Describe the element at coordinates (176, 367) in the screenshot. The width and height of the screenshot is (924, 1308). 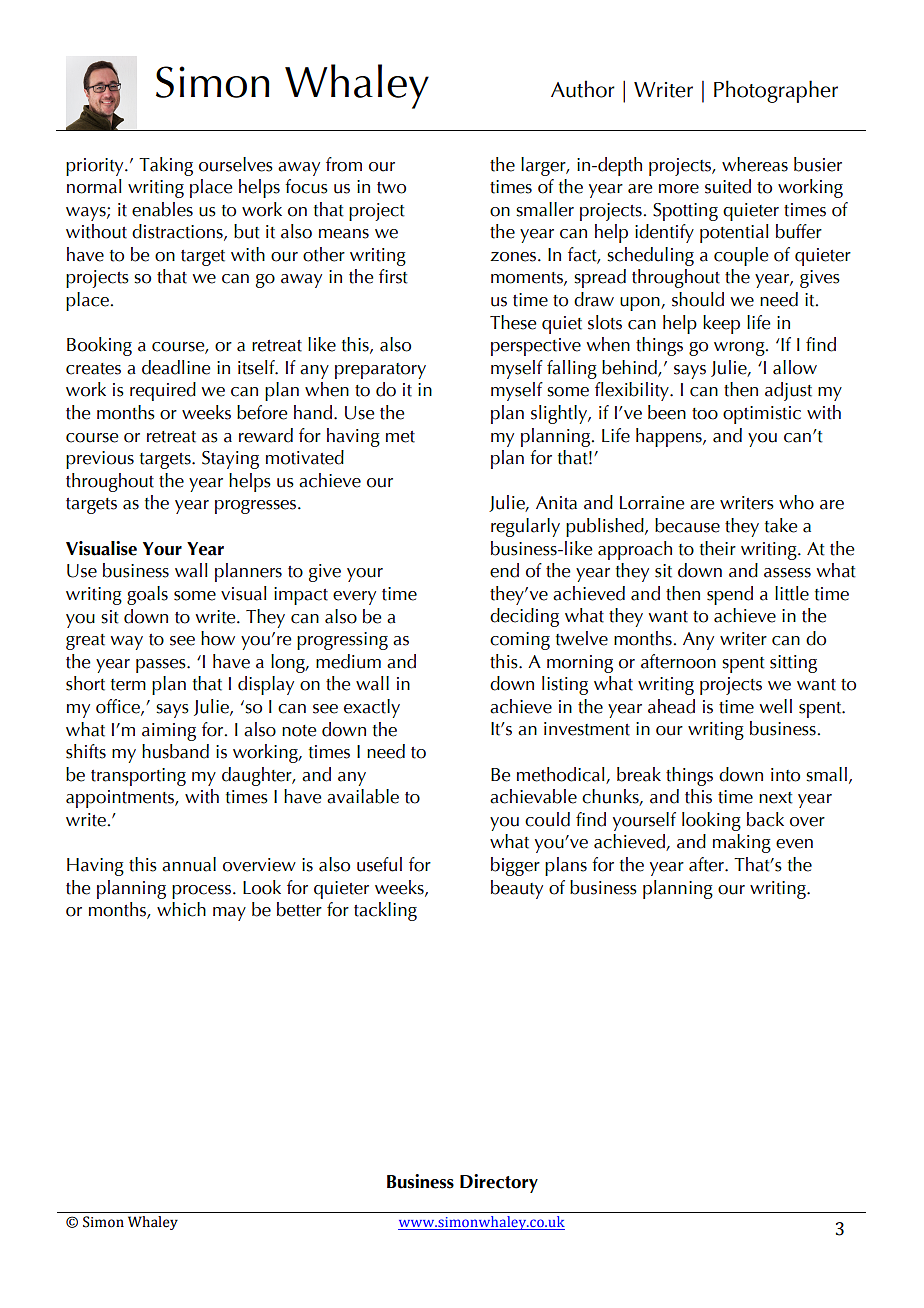
I see `deadline` at that location.
